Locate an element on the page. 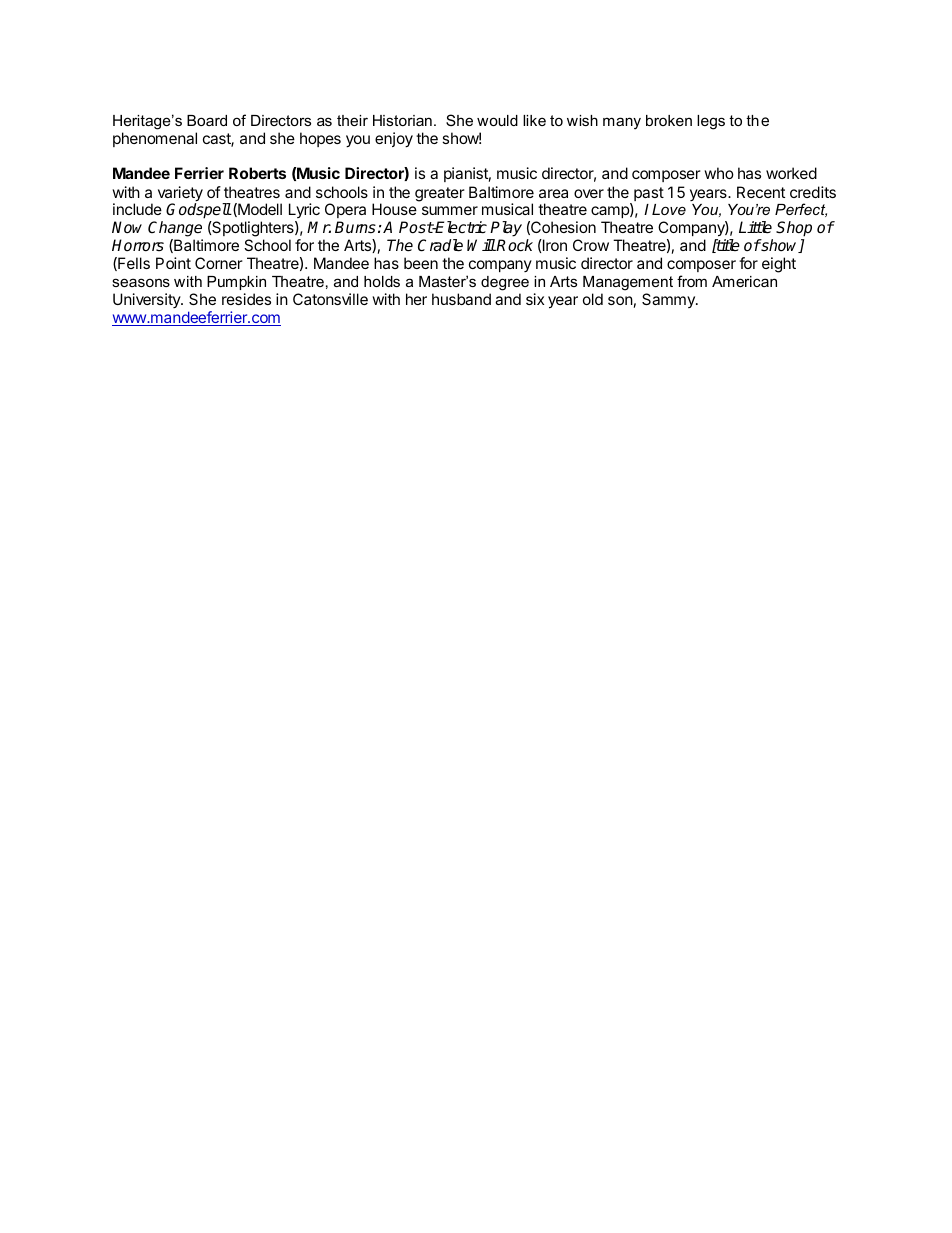  Change is located at coordinates (175, 229).
